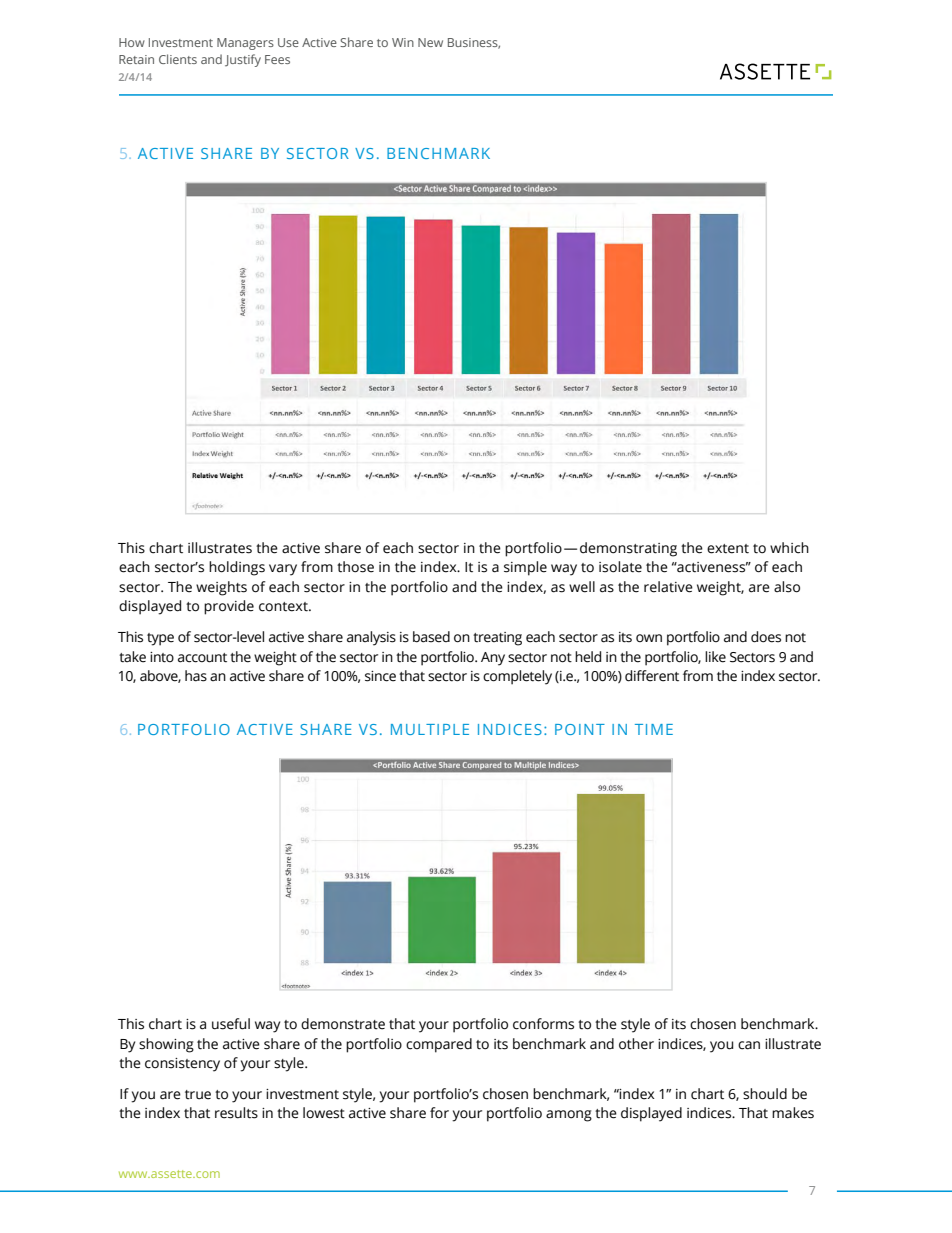 The width and height of the screenshot is (952, 1233). Describe the element at coordinates (277, 59) in the screenshot. I see `Fees` at that location.
